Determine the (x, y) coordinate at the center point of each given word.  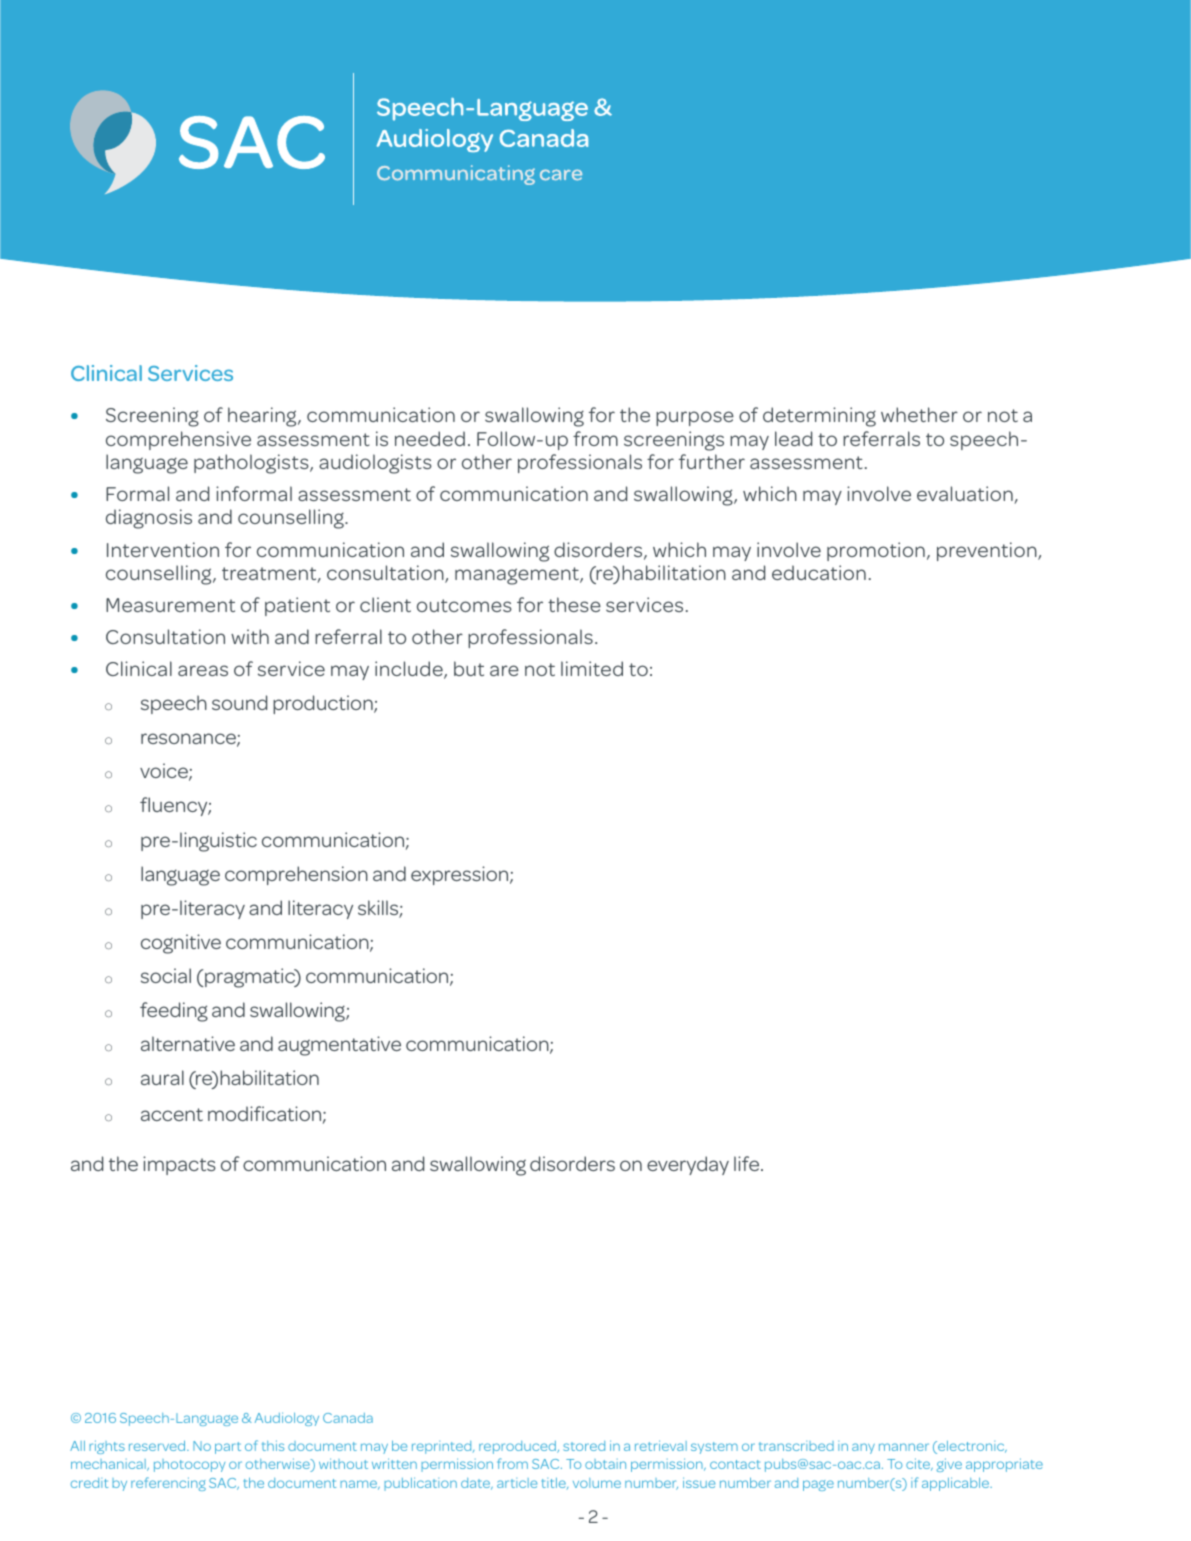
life (748, 1163)
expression (461, 875)
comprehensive (178, 440)
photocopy (189, 1465)
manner (904, 1447)
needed (430, 438)
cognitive (181, 944)
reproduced (519, 1447)
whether (919, 414)
